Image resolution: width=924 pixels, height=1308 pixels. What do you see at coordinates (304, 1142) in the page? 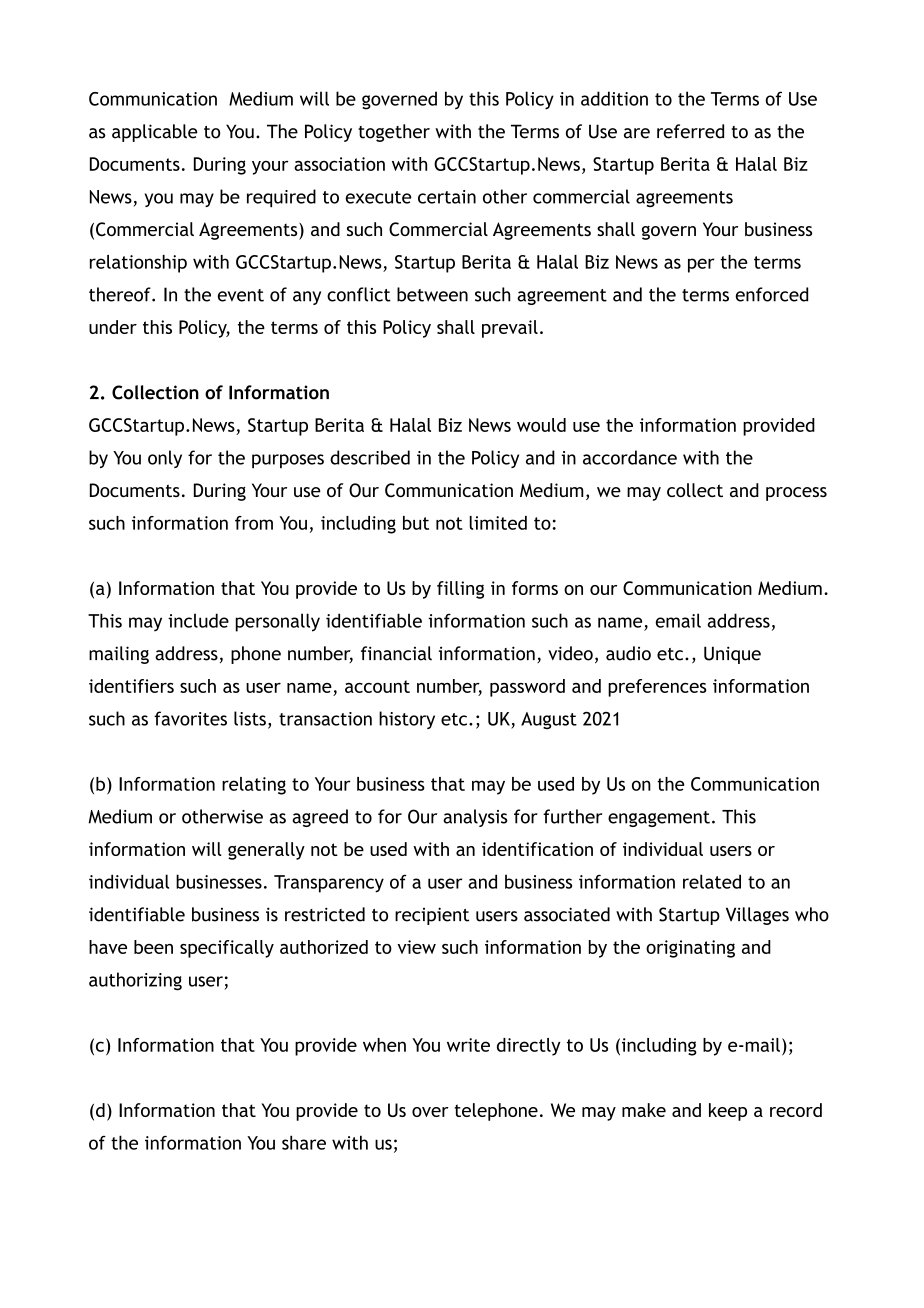
I see `share` at bounding box center [304, 1142].
